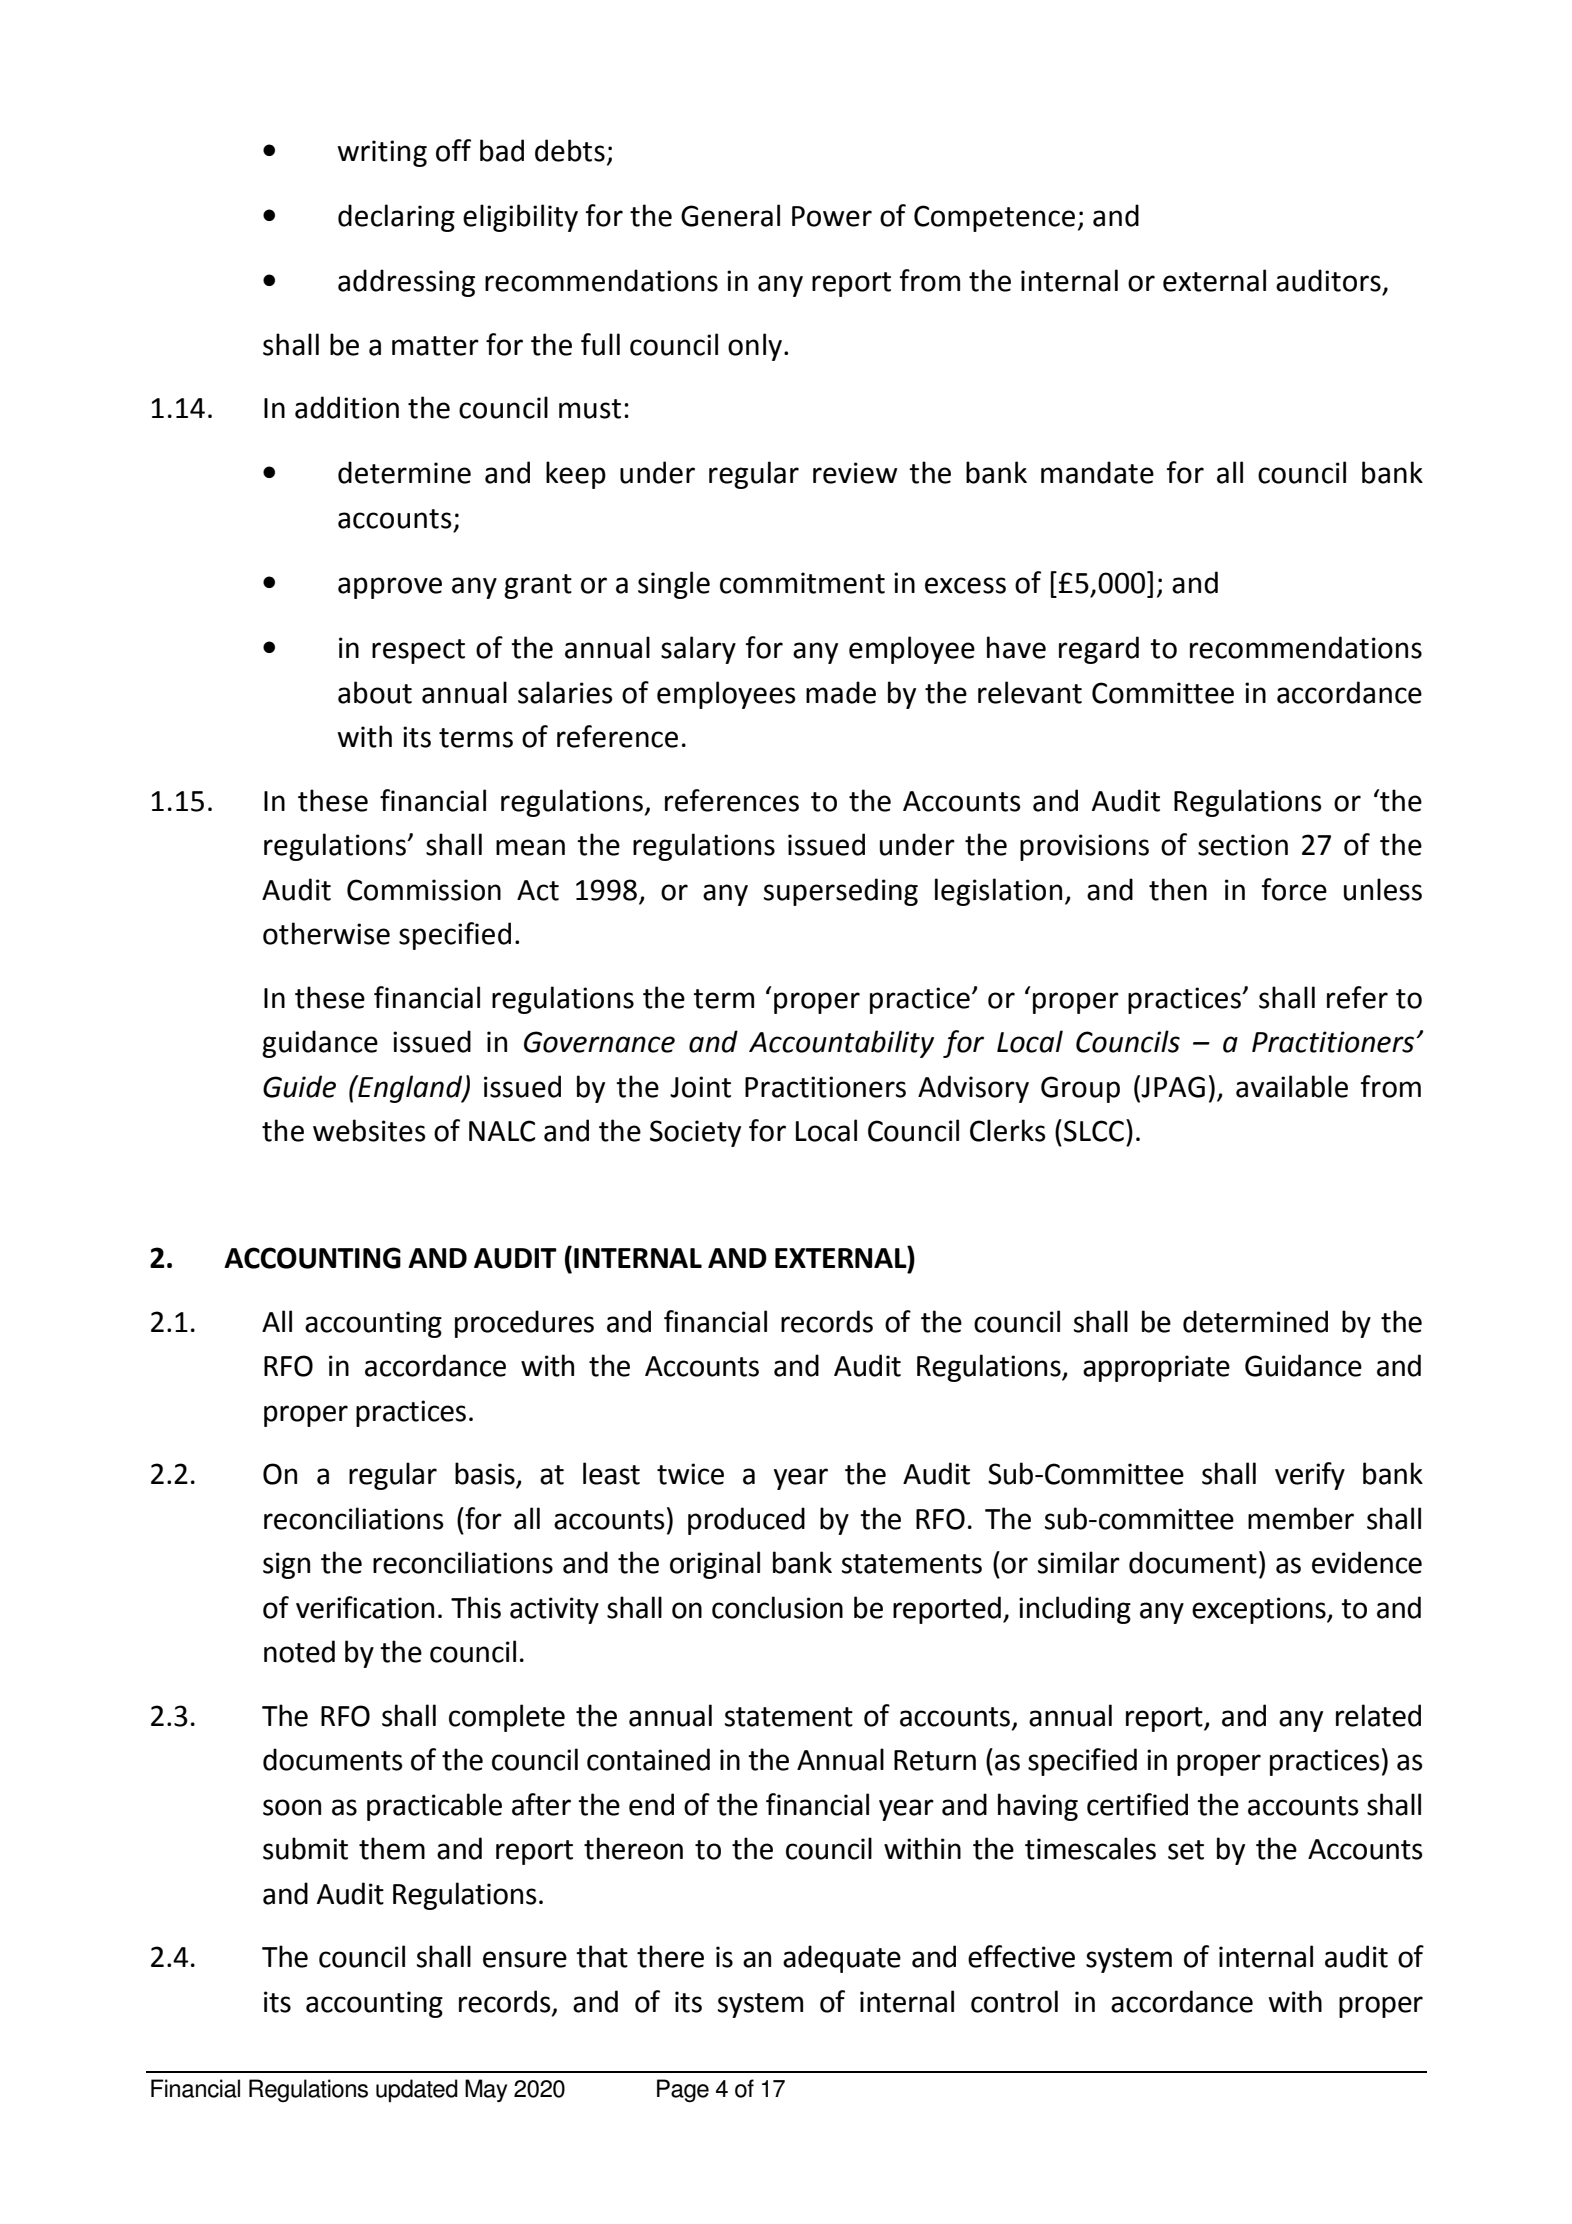  Describe the element at coordinates (994, 218) in the screenshot. I see `Competence` at that location.
